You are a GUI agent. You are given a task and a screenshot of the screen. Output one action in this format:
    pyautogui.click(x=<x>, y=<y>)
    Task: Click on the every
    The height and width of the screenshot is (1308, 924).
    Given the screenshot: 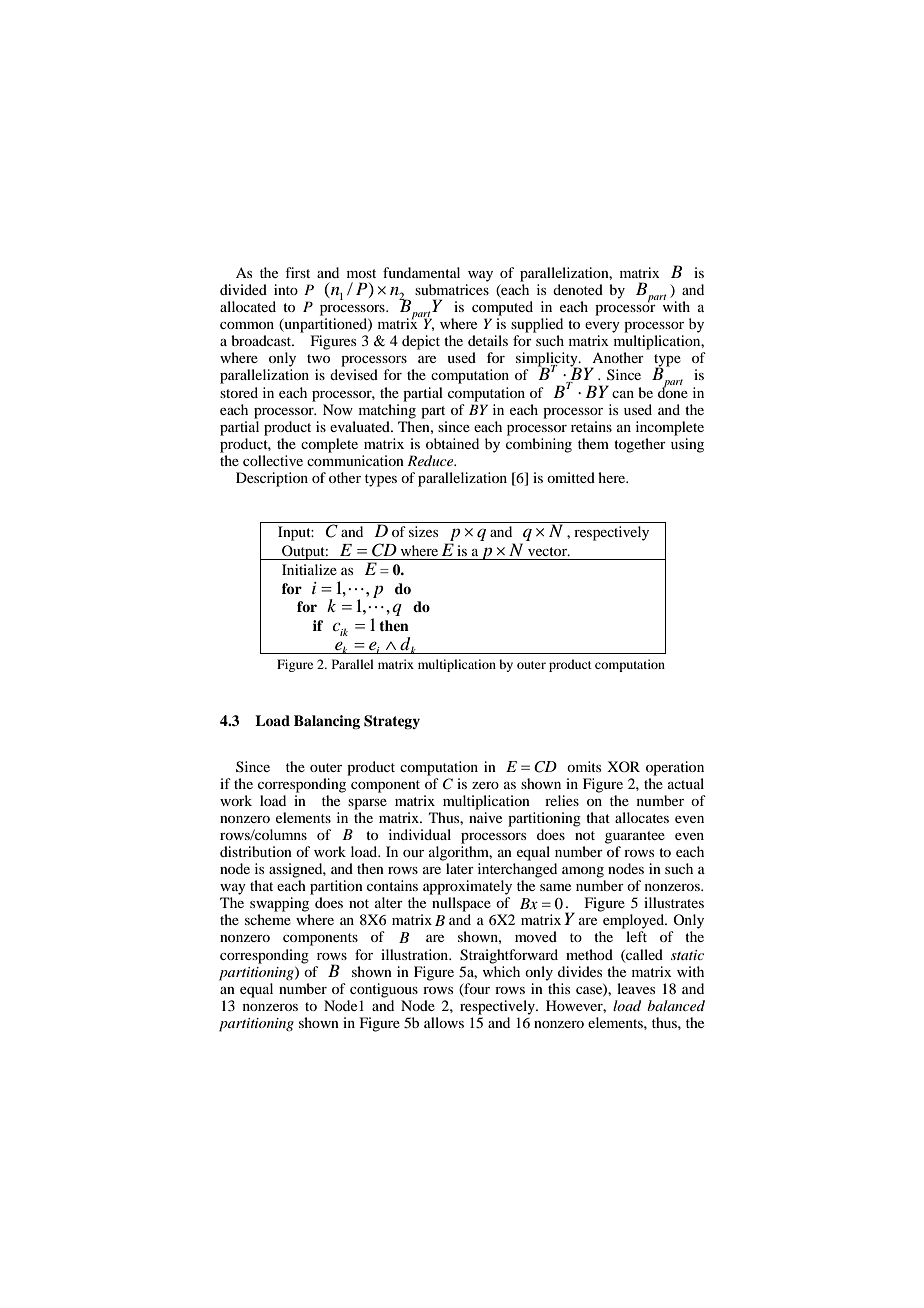 What is the action you would take?
    pyautogui.click(x=602, y=327)
